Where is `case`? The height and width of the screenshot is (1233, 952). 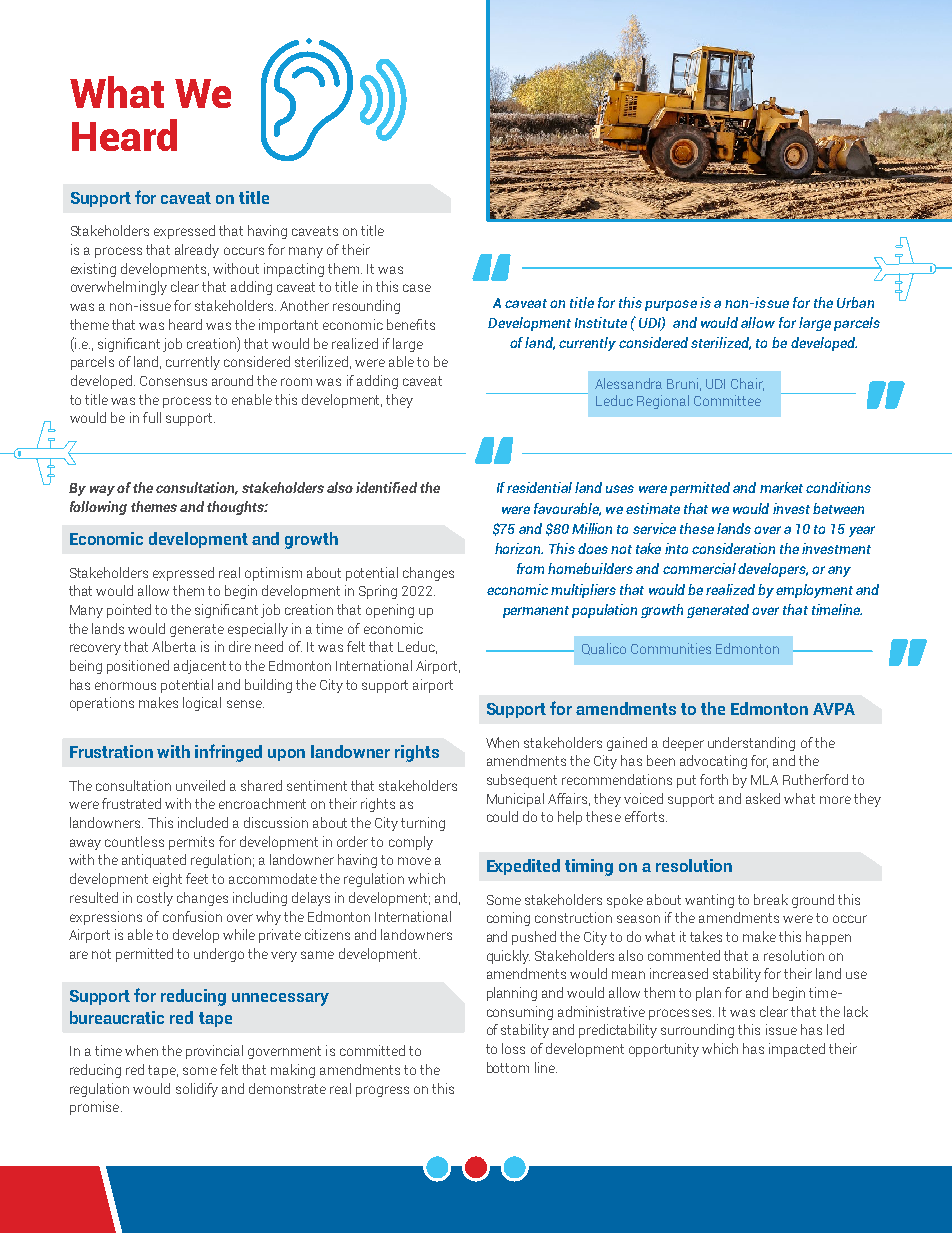
case is located at coordinates (417, 288).
